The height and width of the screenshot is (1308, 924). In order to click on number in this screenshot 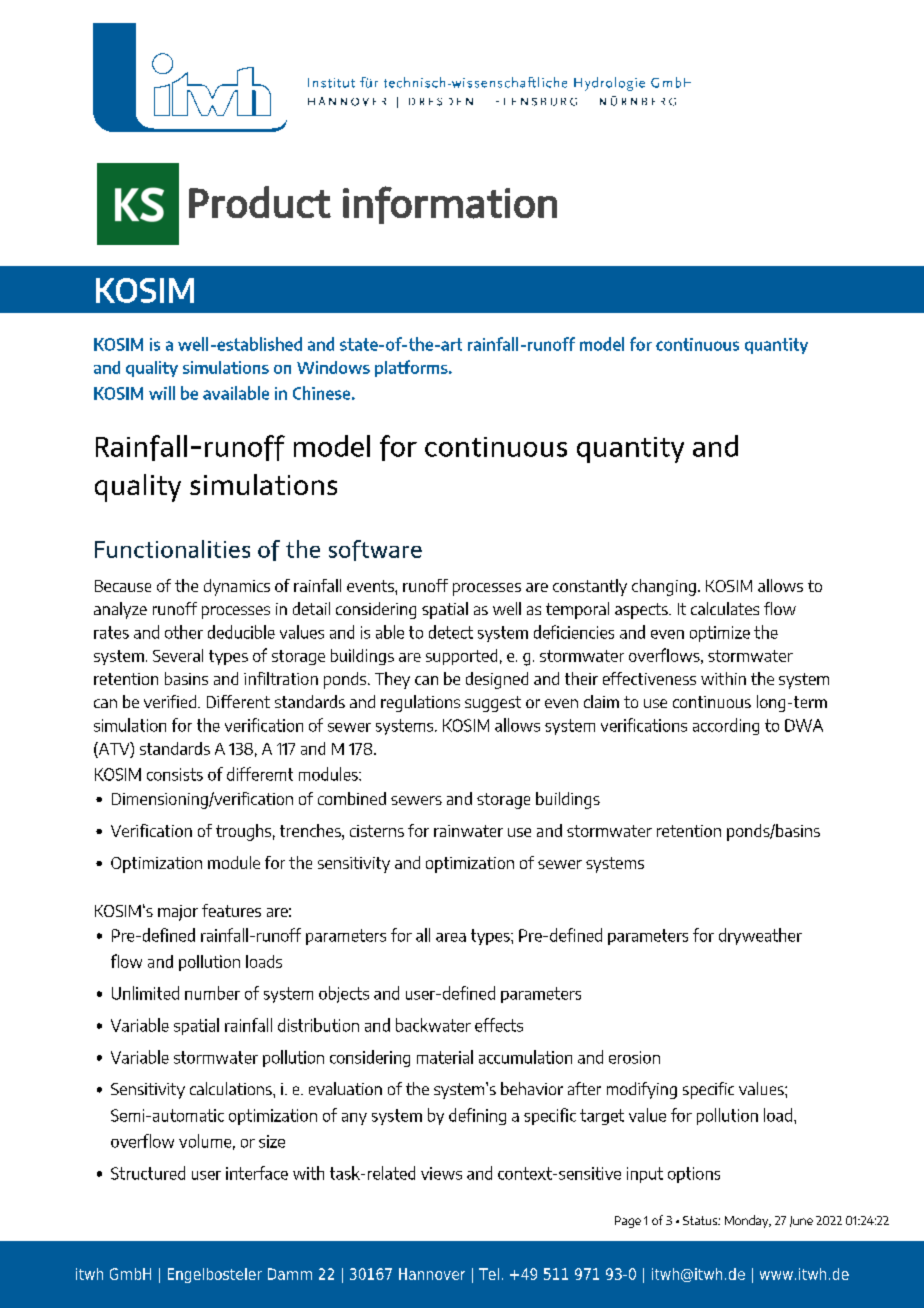, I will do `click(212, 993)`.
